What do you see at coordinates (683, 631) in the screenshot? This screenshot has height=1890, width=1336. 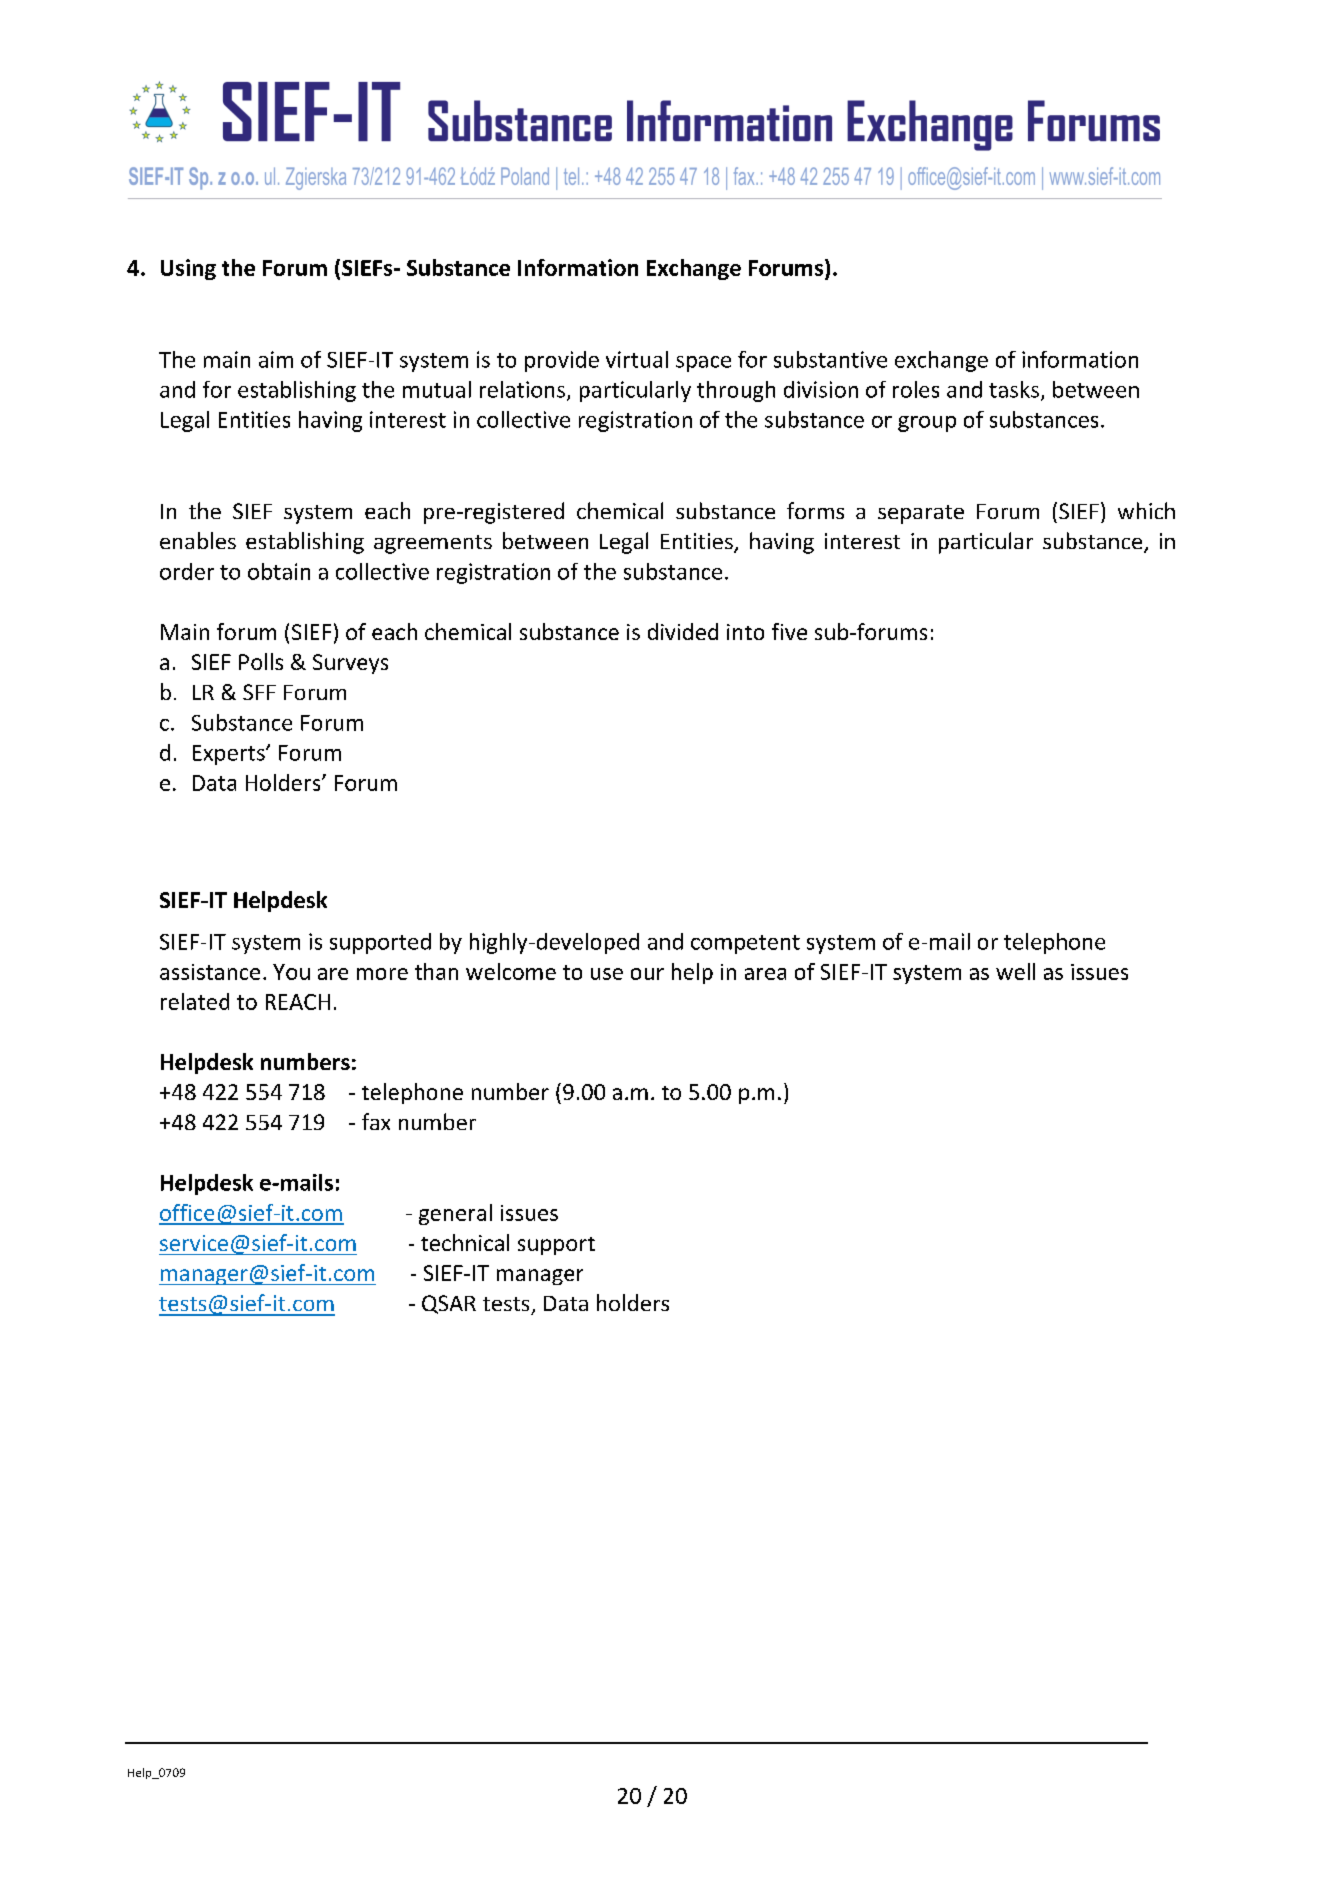 I see `divided` at bounding box center [683, 631].
